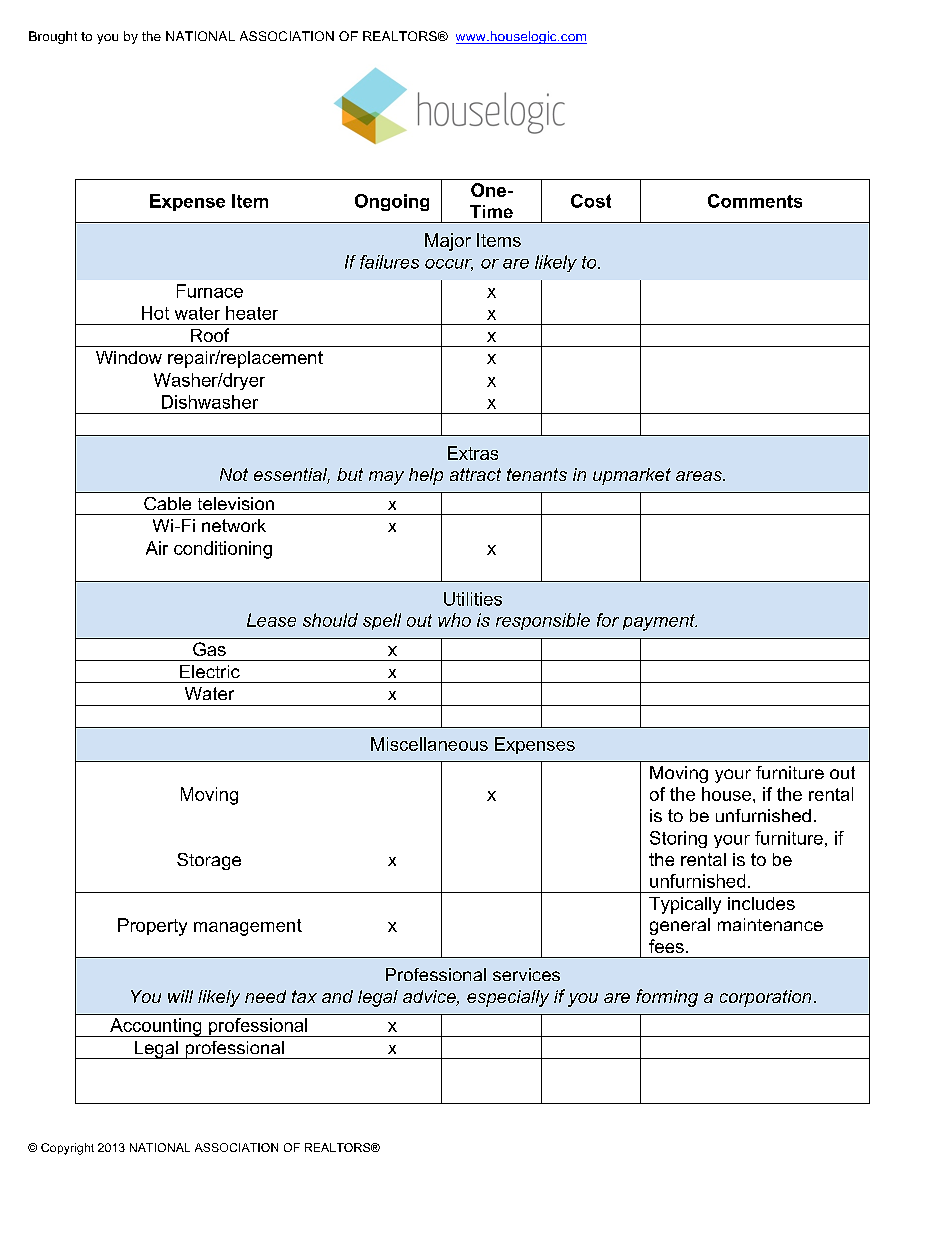 This screenshot has width=952, height=1233. I want to click on and, so click(337, 996).
